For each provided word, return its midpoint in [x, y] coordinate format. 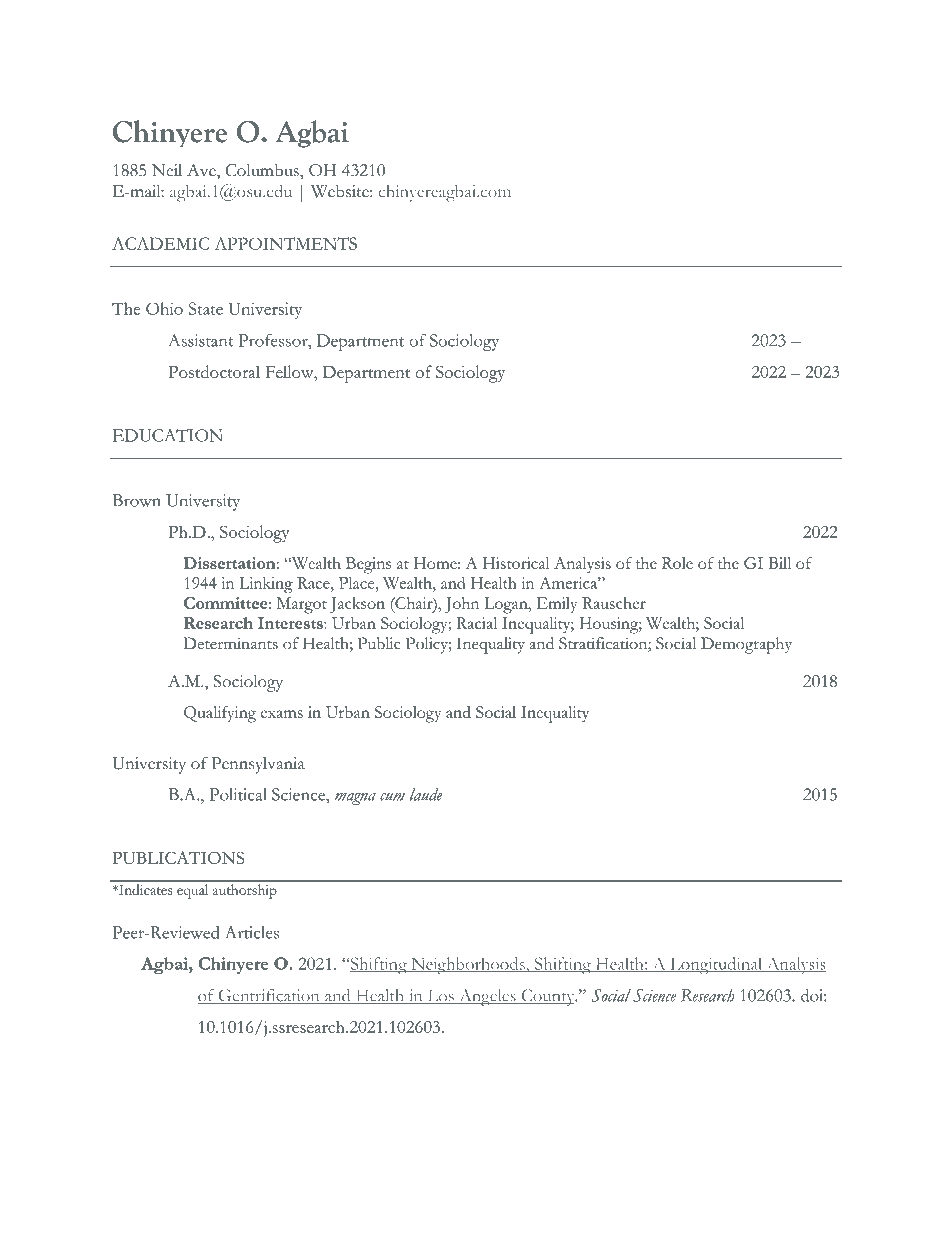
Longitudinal [716, 965]
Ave [202, 171]
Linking [266, 585]
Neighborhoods [468, 965]
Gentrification [269, 996]
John [462, 605]
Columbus [263, 170]
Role [677, 563]
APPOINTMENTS [286, 243]
